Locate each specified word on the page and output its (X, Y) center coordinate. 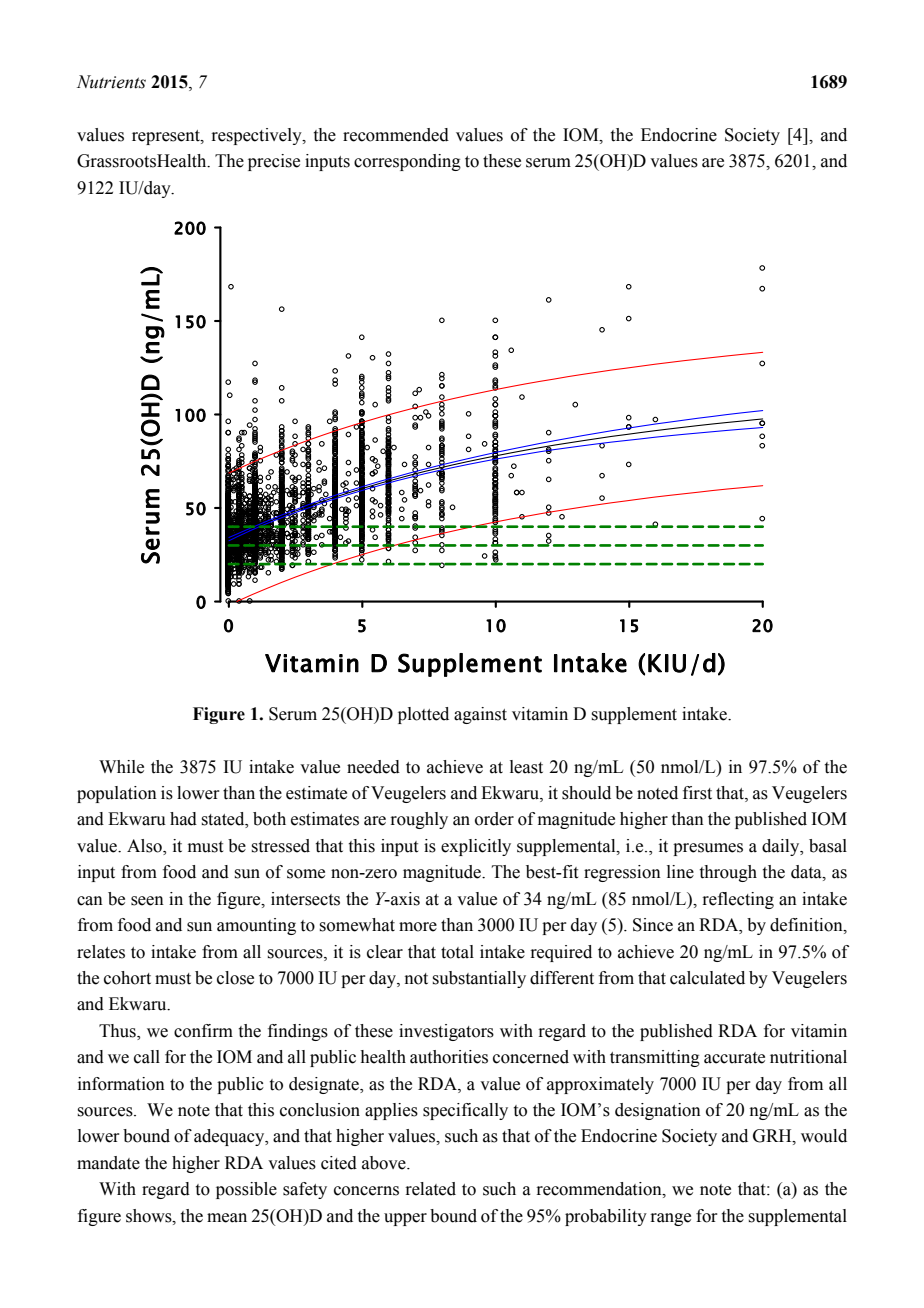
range (670, 1219)
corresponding (407, 162)
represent (167, 137)
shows (150, 1216)
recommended (396, 135)
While (121, 767)
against (480, 715)
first (697, 793)
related (430, 1189)
